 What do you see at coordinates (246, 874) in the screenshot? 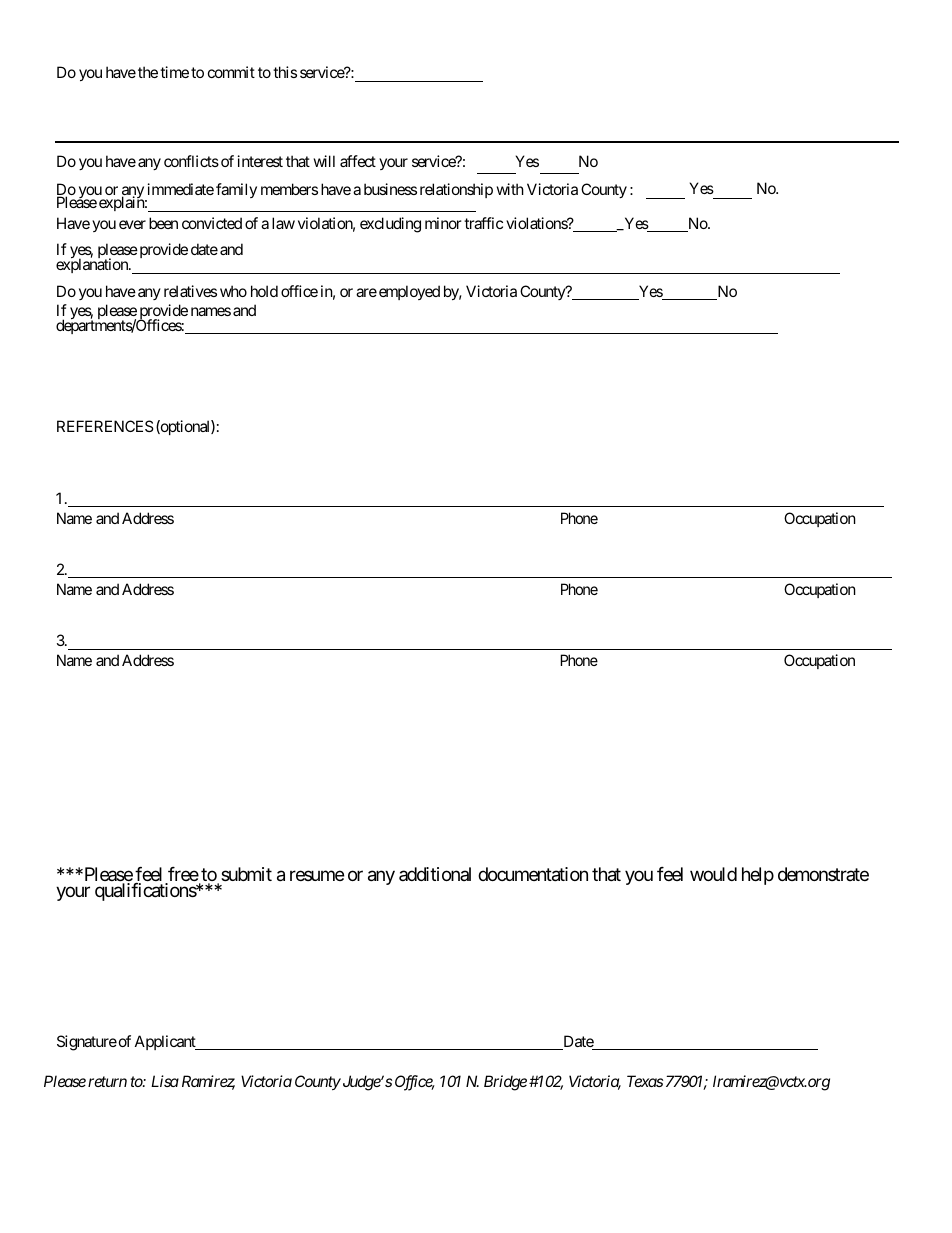
I see `submit` at bounding box center [246, 874].
